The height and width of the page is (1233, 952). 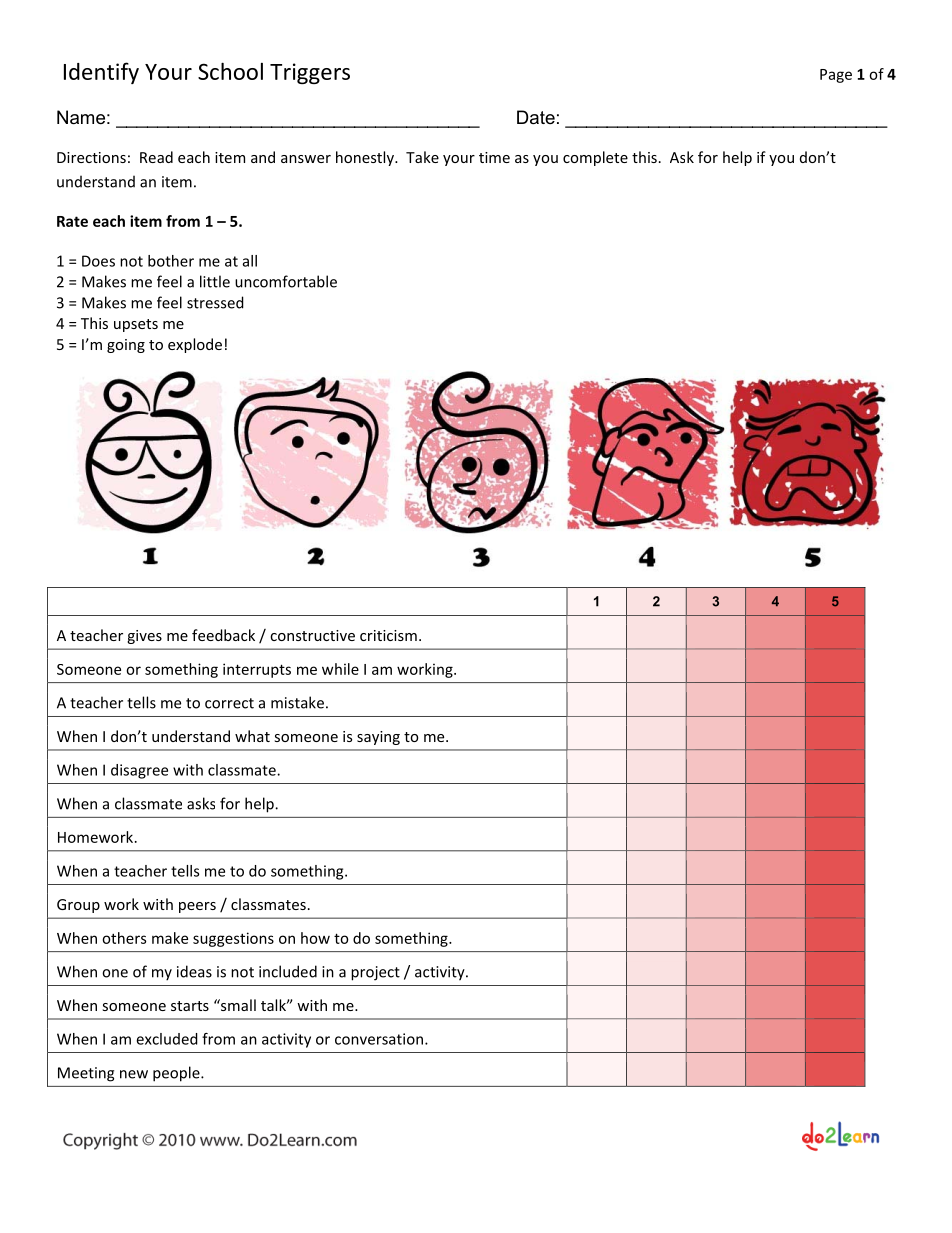 I want to click on Page, so click(x=836, y=76).
